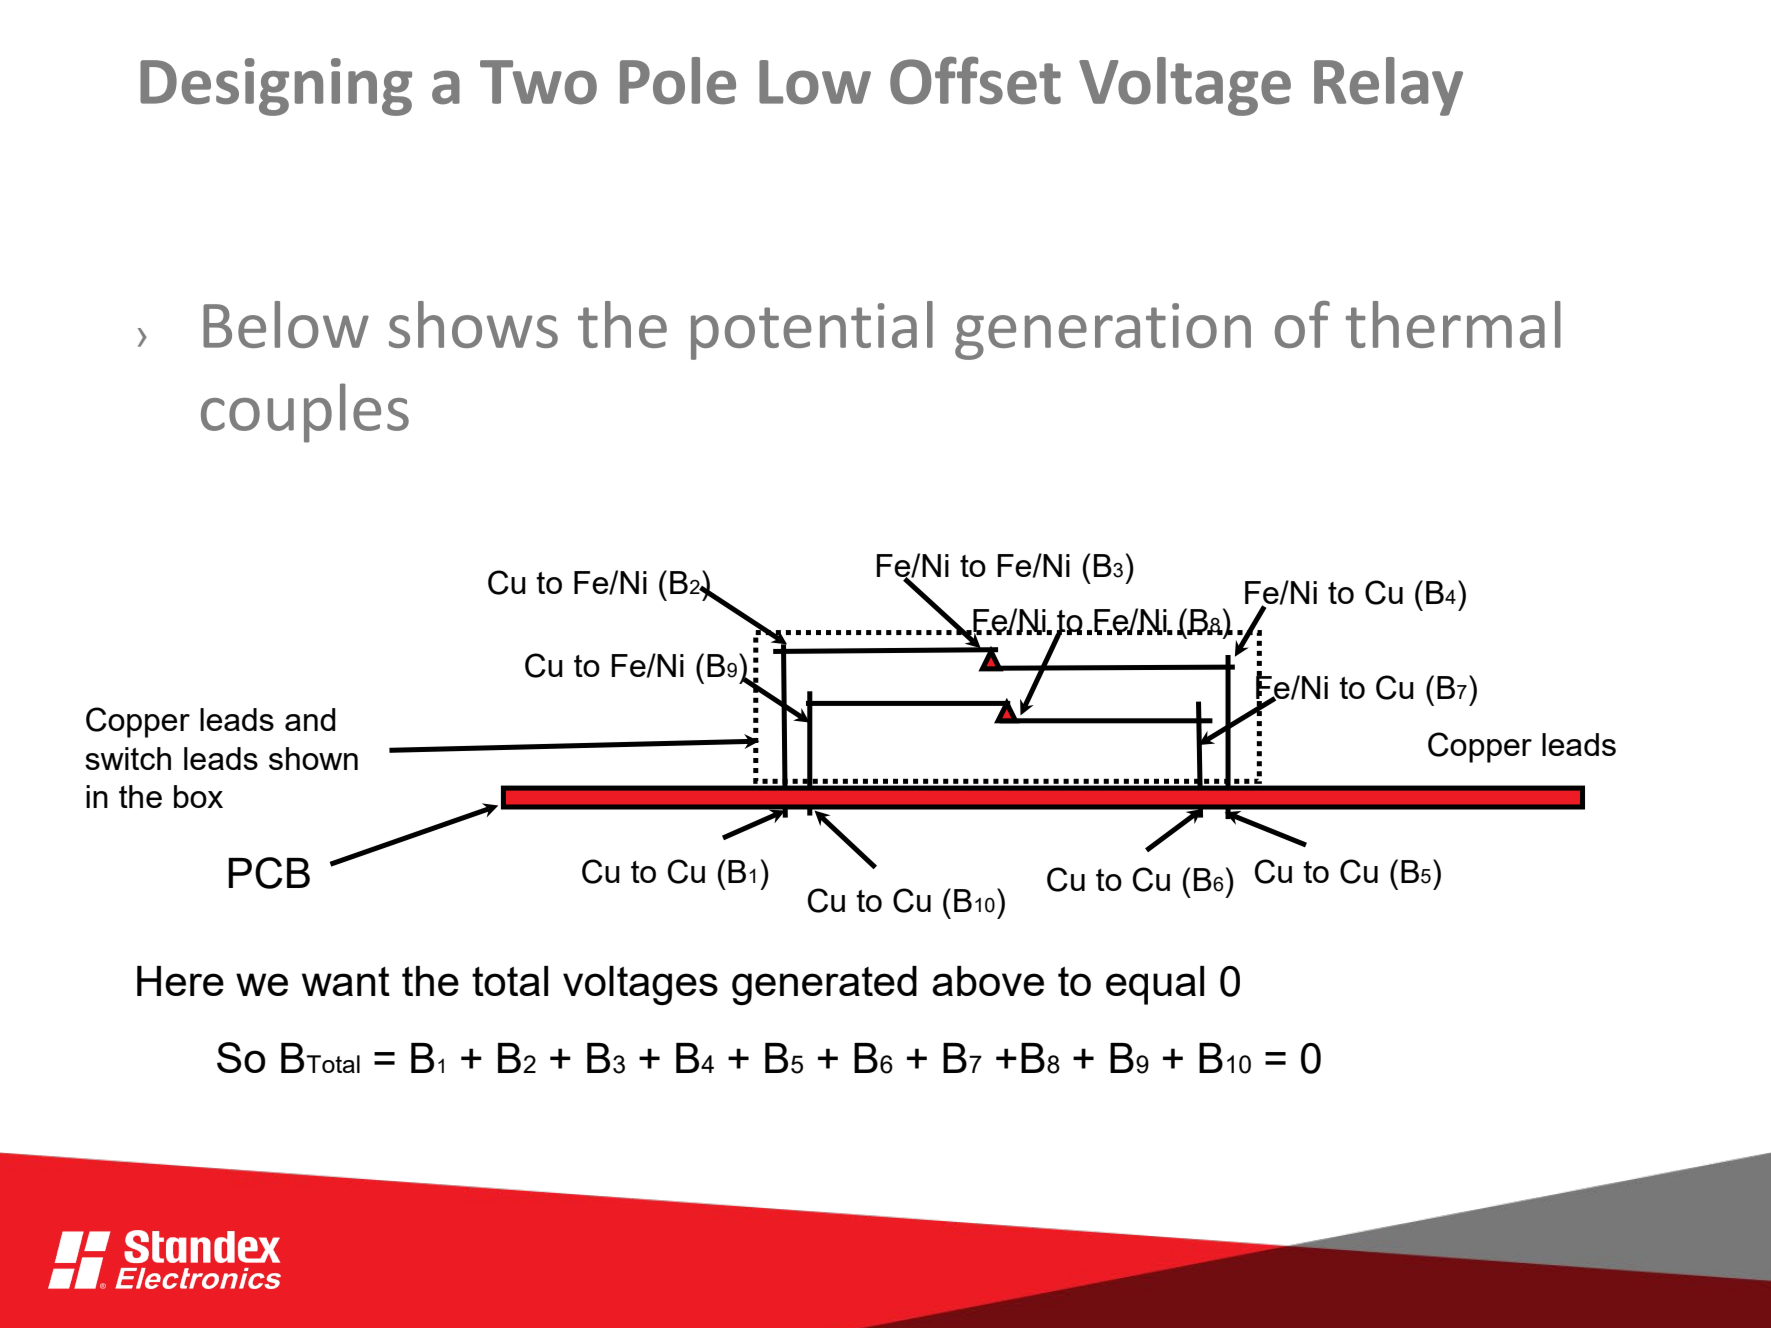 The height and width of the screenshot is (1328, 1771). I want to click on generation, so click(1103, 331).
